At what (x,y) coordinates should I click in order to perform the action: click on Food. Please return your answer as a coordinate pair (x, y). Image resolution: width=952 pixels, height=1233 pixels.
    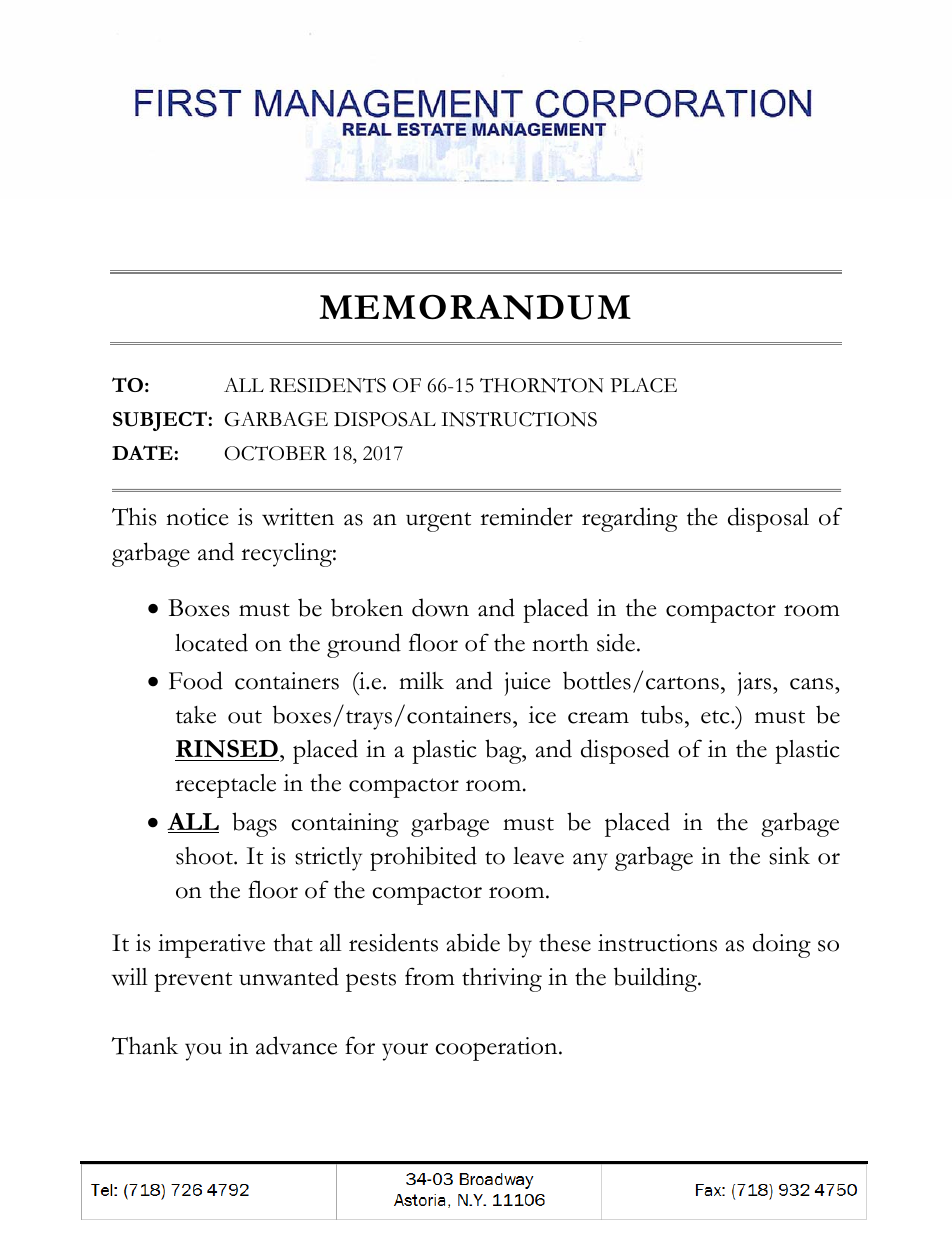
    Looking at the image, I should click on (196, 680).
